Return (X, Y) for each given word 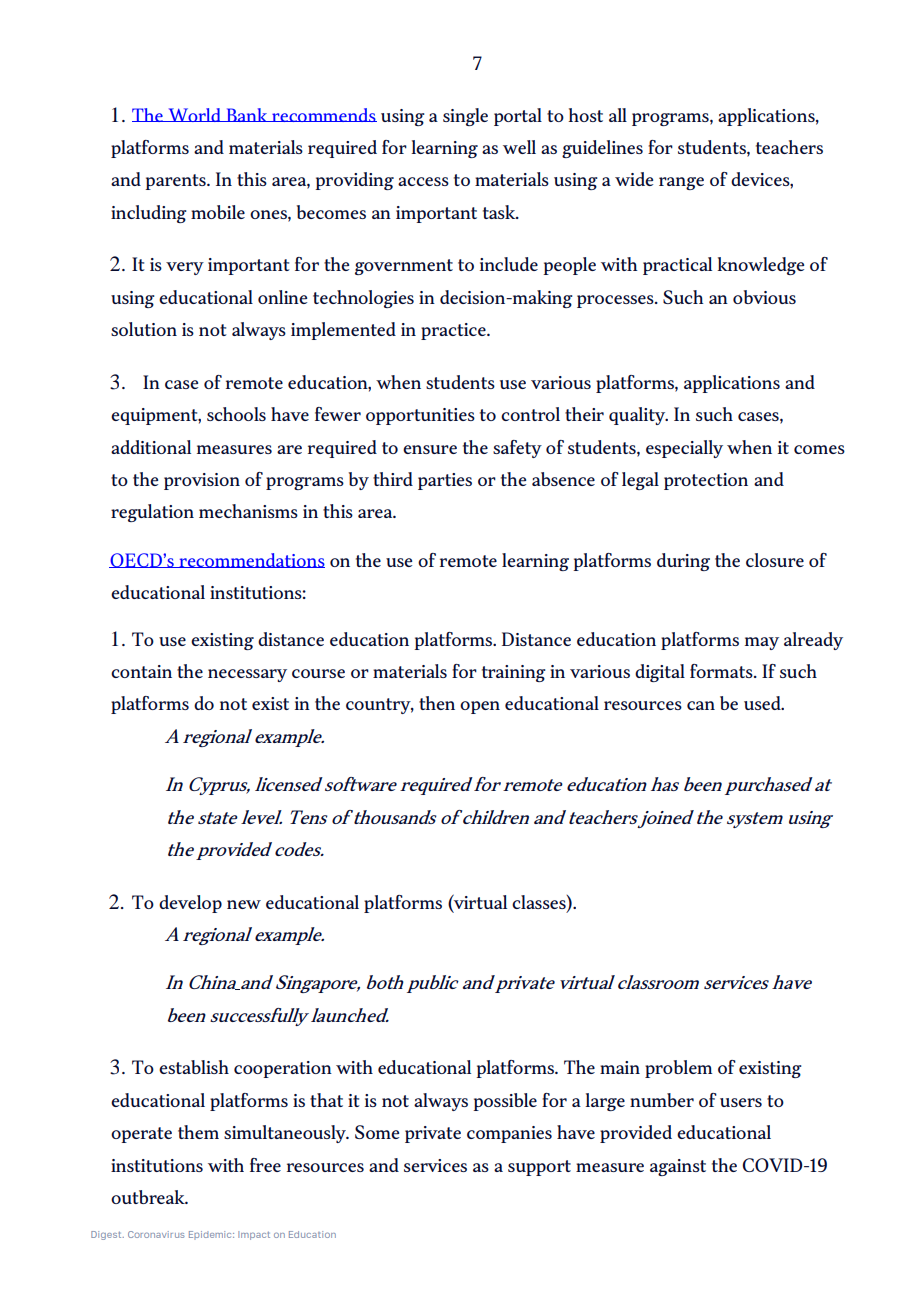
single (465, 117)
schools (236, 414)
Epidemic (211, 1235)
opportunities (420, 416)
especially (684, 449)
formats (722, 671)
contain (141, 671)
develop (190, 904)
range (681, 183)
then (437, 703)
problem (678, 1069)
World (194, 115)
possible (505, 1102)
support (539, 1168)
